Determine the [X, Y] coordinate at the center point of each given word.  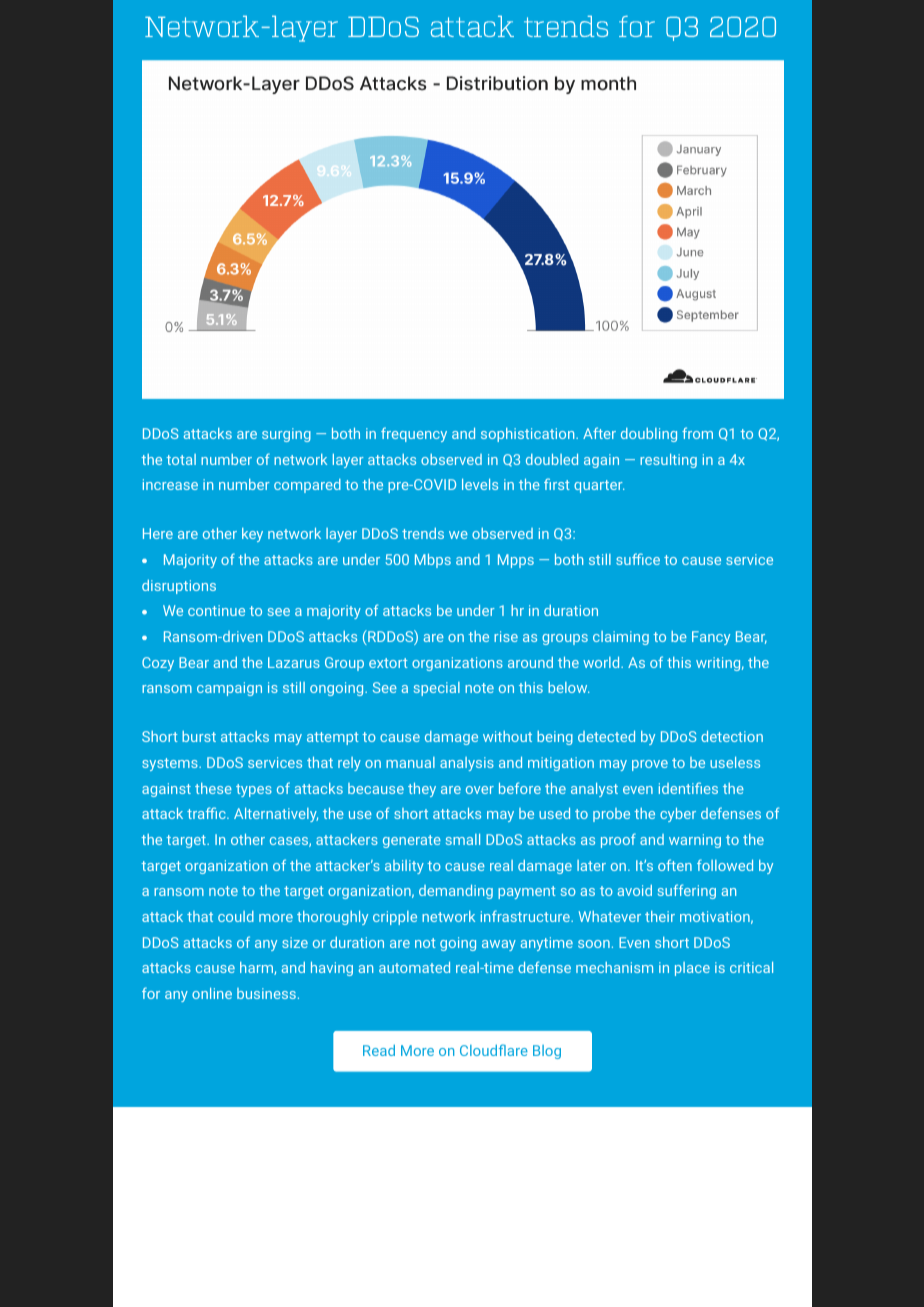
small [463, 839]
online [212, 993]
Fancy [711, 638]
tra [197, 814]
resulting [668, 461]
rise [506, 636]
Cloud [480, 1050]
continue [216, 610]
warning [695, 841]
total [181, 459]
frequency [414, 434]
